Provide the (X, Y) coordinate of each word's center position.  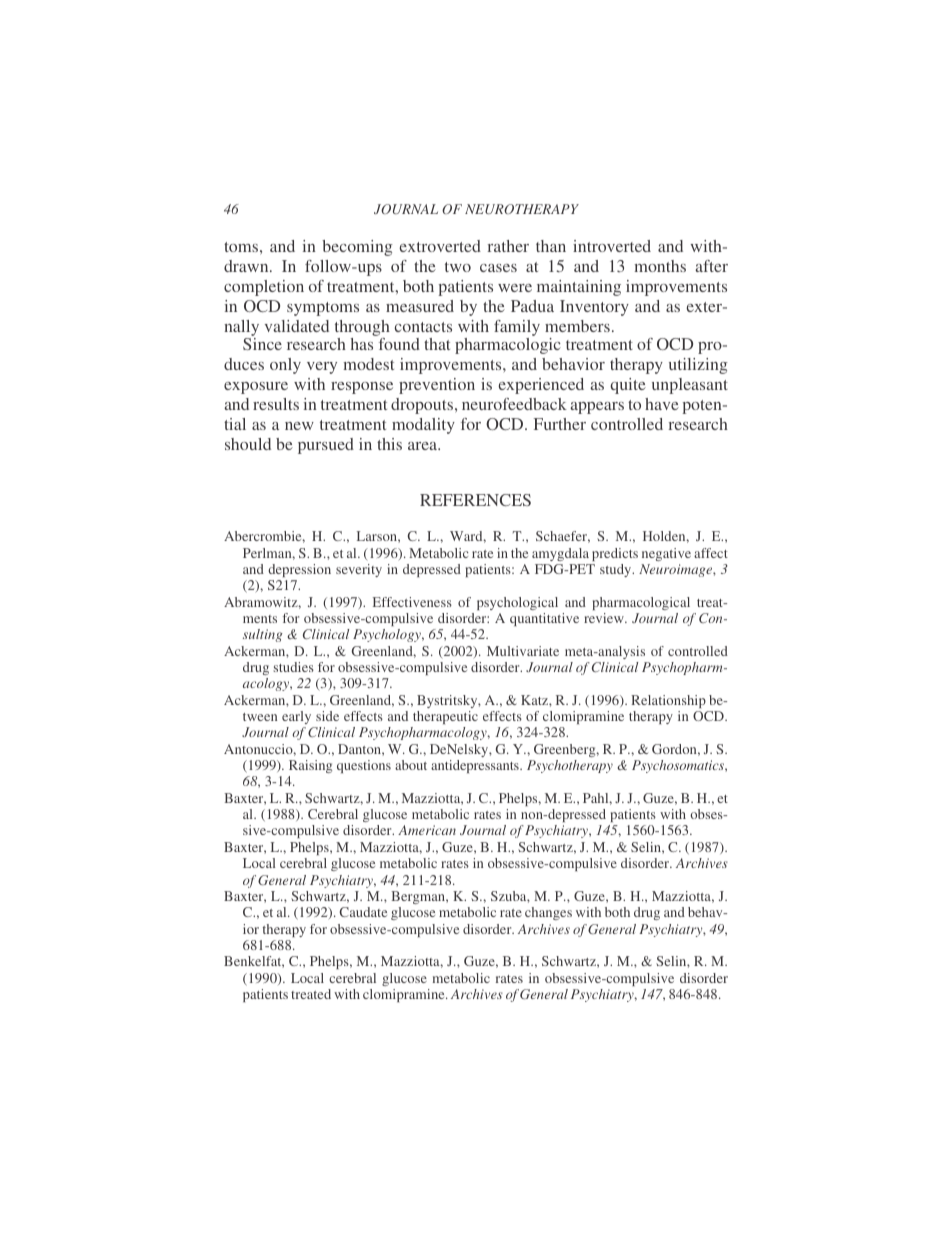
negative (666, 554)
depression (299, 570)
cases (498, 268)
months (660, 266)
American (427, 830)
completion (264, 288)
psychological (517, 603)
